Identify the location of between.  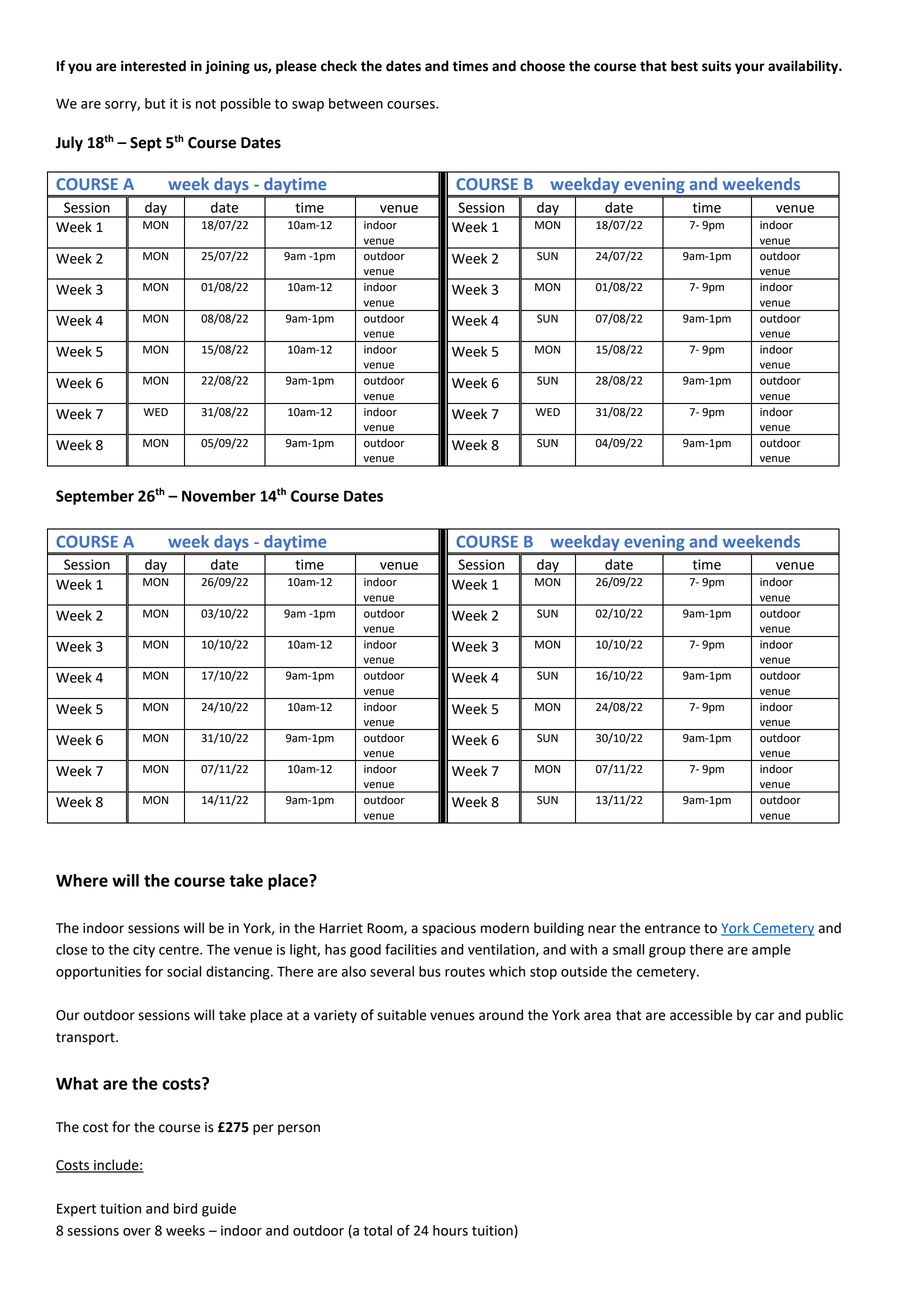
(356, 103).
